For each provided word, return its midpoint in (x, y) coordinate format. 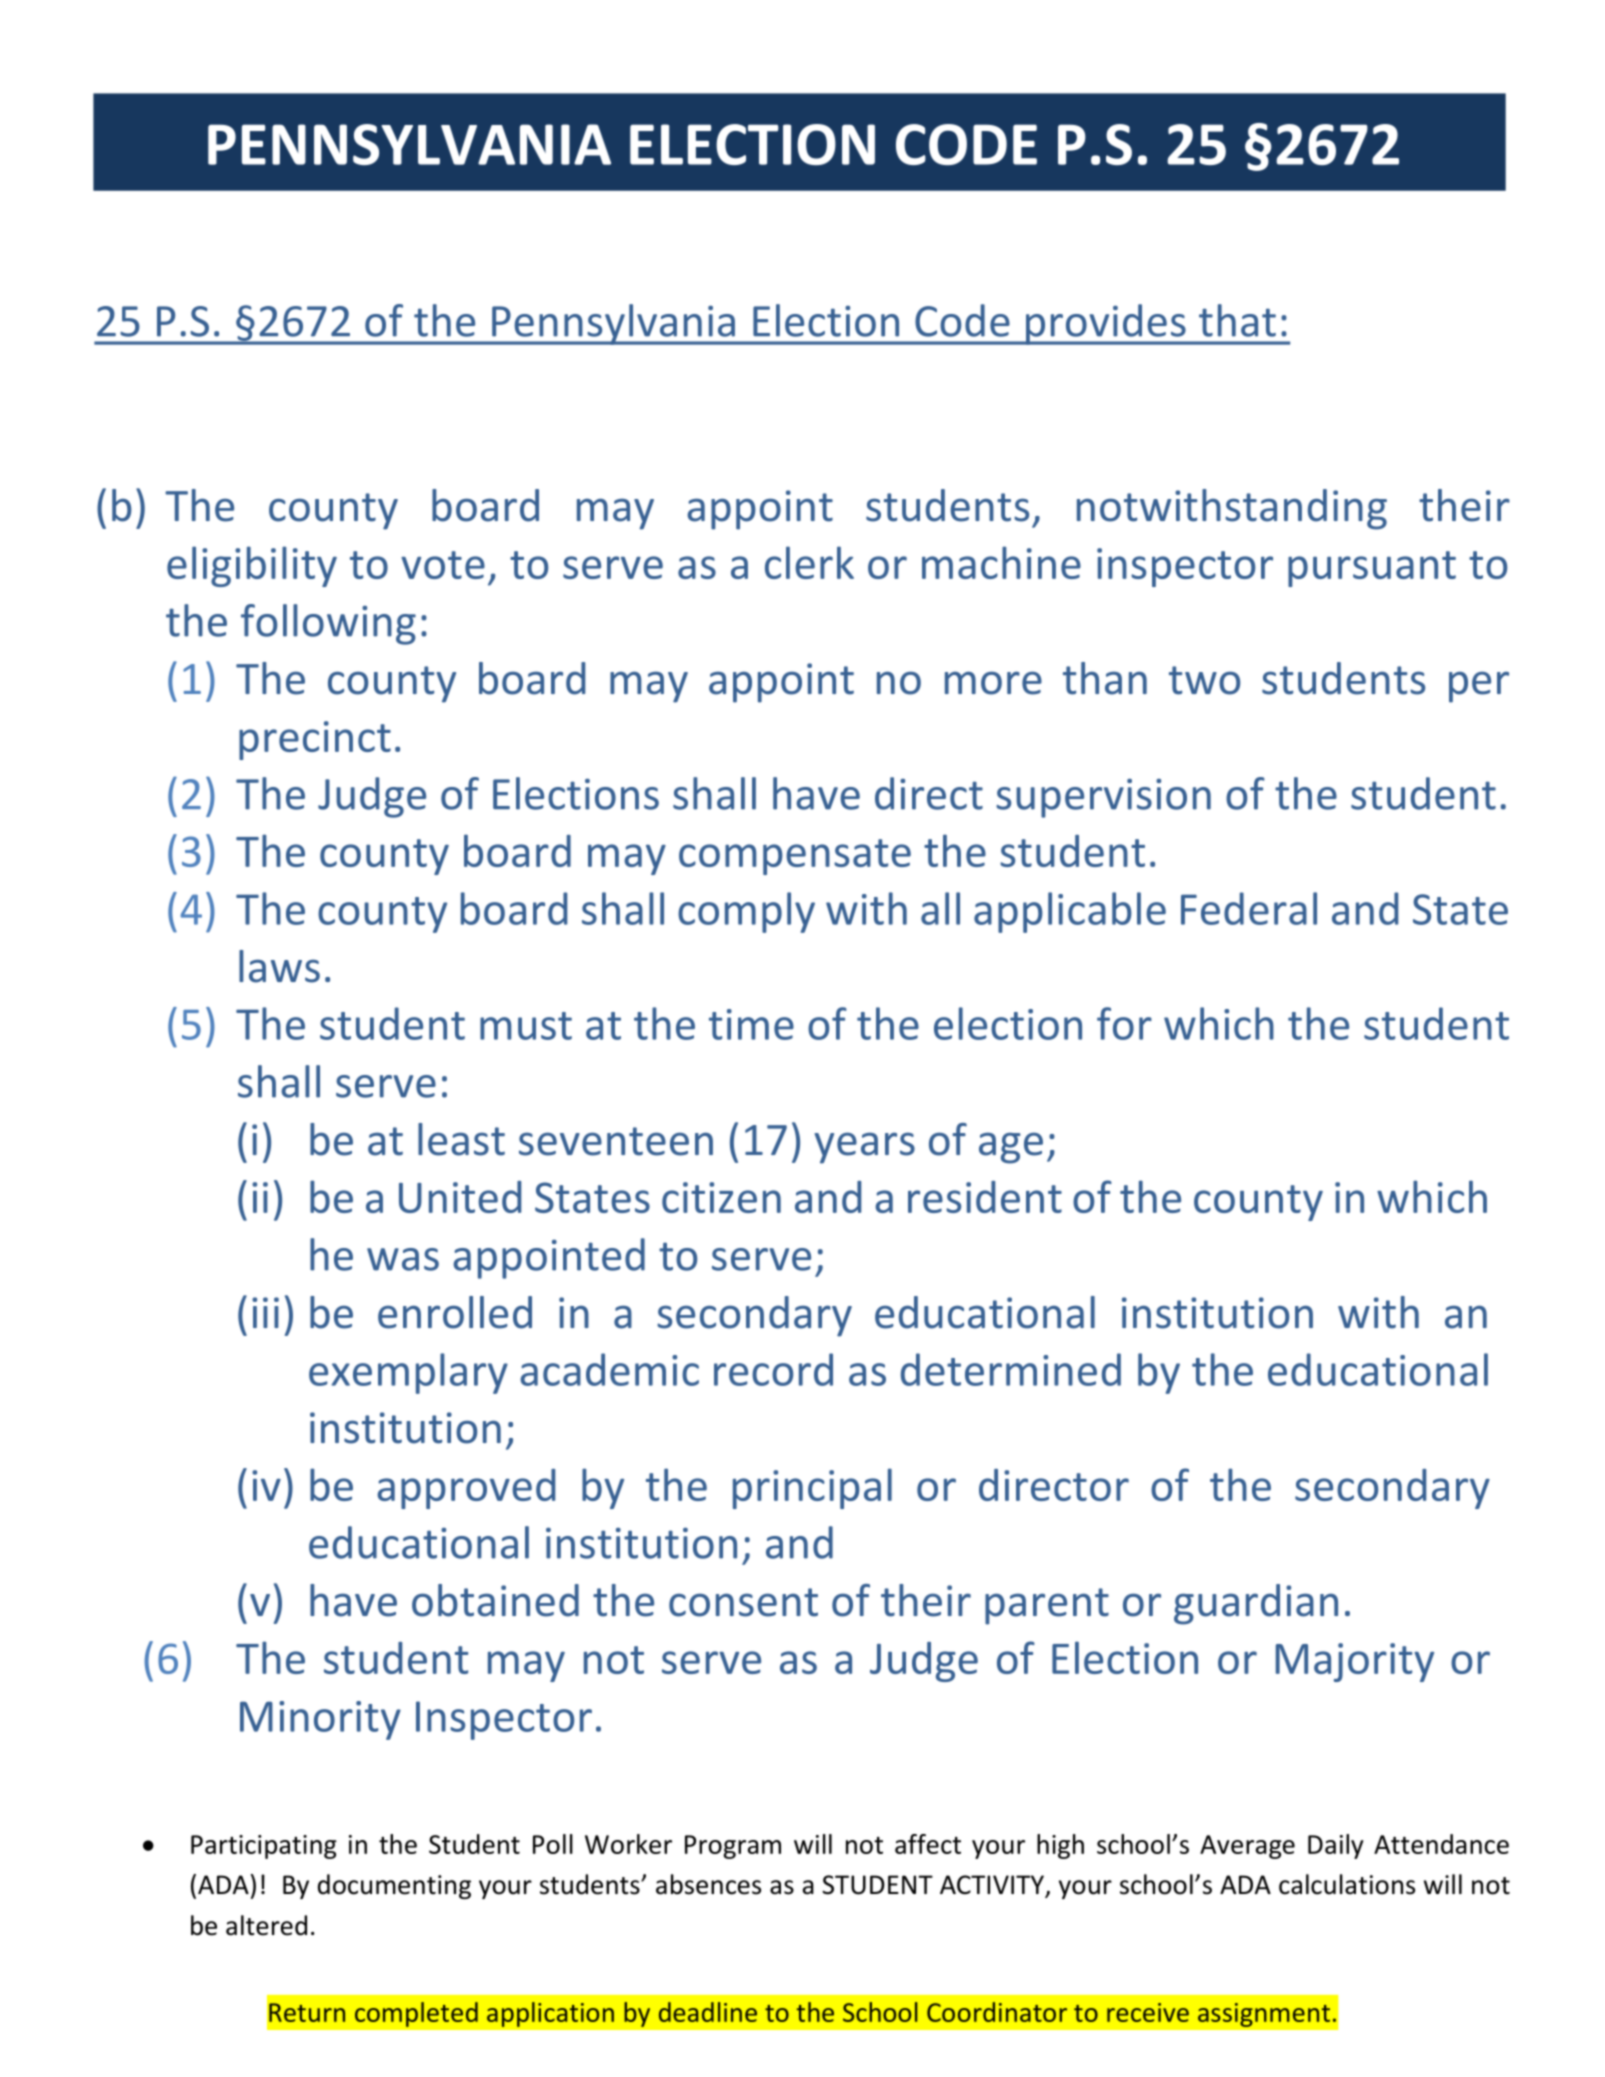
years (864, 1148)
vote (443, 565)
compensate (795, 857)
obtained (495, 1600)
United (460, 1197)
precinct (315, 740)
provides (1106, 324)
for (1124, 1023)
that (1237, 320)
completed (416, 2014)
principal (812, 1488)
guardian (1256, 1604)
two (1204, 680)
